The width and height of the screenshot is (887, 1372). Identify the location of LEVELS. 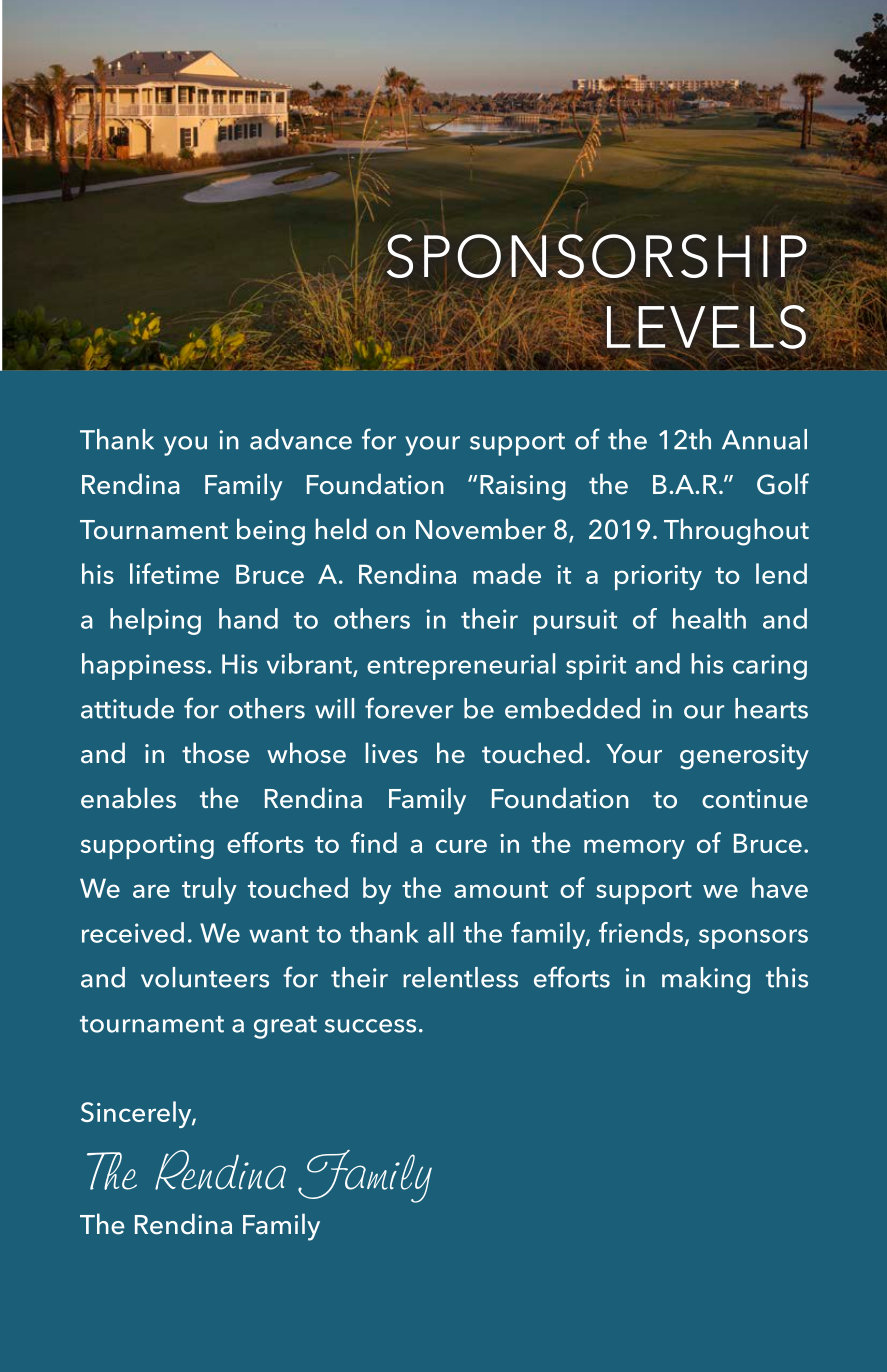
(706, 327).
